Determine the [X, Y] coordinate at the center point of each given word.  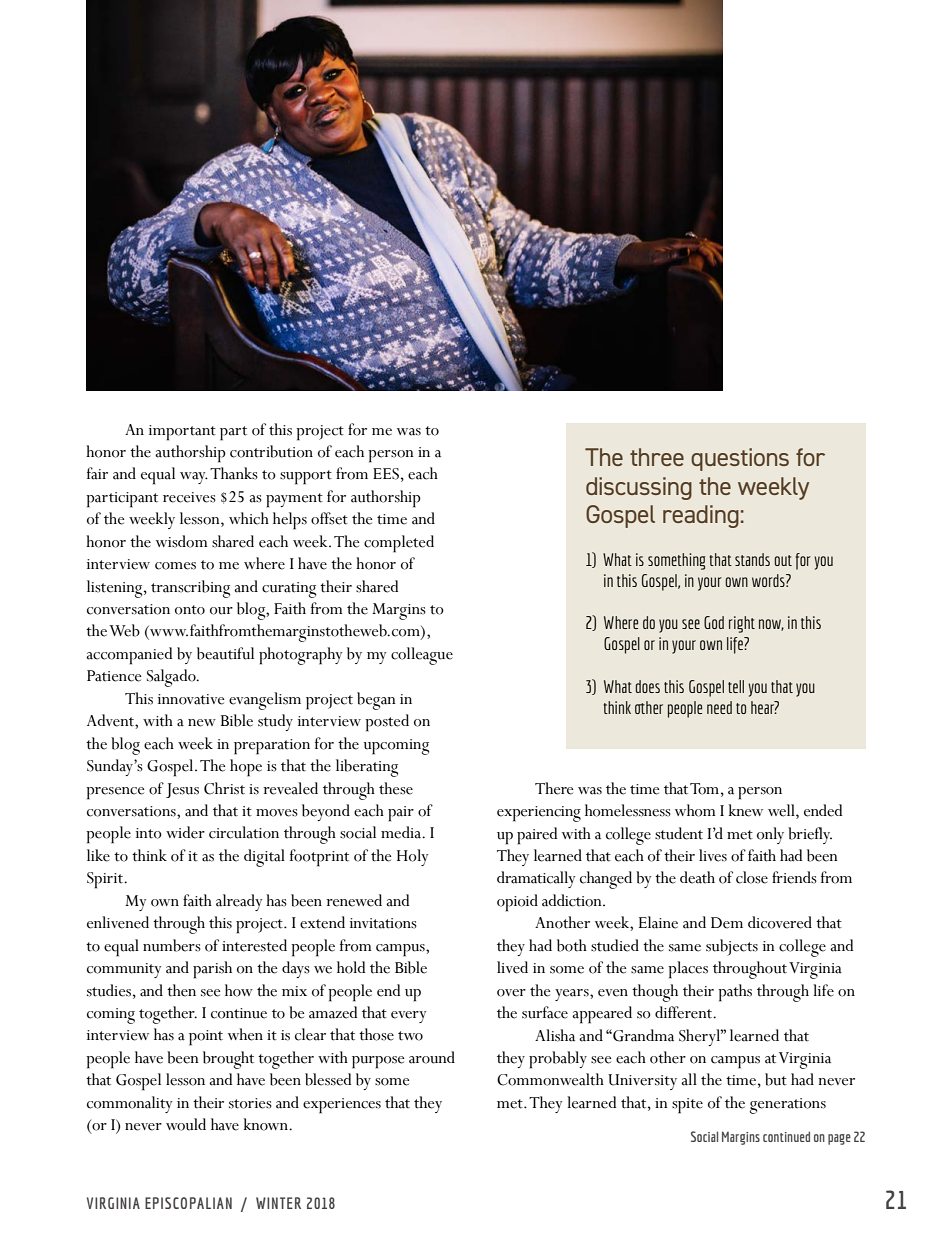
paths [735, 993]
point [206, 1038]
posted [387, 723]
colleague [422, 656]
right [742, 624]
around [432, 1057]
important [182, 433]
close [752, 877]
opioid [517, 903]
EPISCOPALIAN [188, 1203]
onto [190, 610]
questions [740, 459]
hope [246, 768]
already [239, 902]
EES [386, 474]
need [719, 707]
